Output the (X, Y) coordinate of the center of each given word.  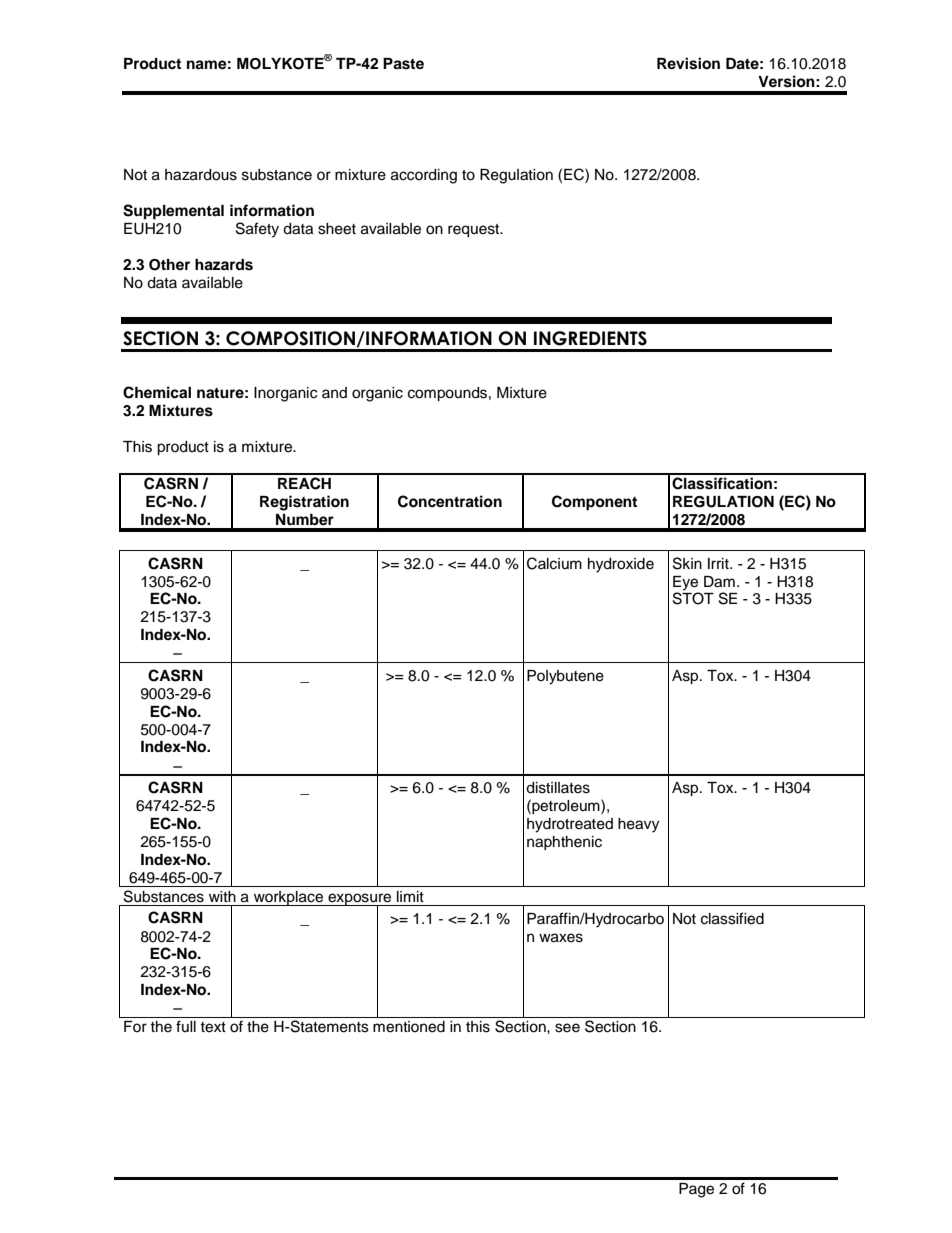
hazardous (201, 175)
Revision (688, 63)
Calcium (554, 563)
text (213, 1027)
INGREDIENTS (590, 338)
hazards (224, 265)
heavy (638, 825)
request (475, 231)
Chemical (157, 392)
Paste (403, 64)
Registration (304, 503)
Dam (719, 582)
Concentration (450, 501)
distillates (558, 788)
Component (594, 503)
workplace (289, 898)
